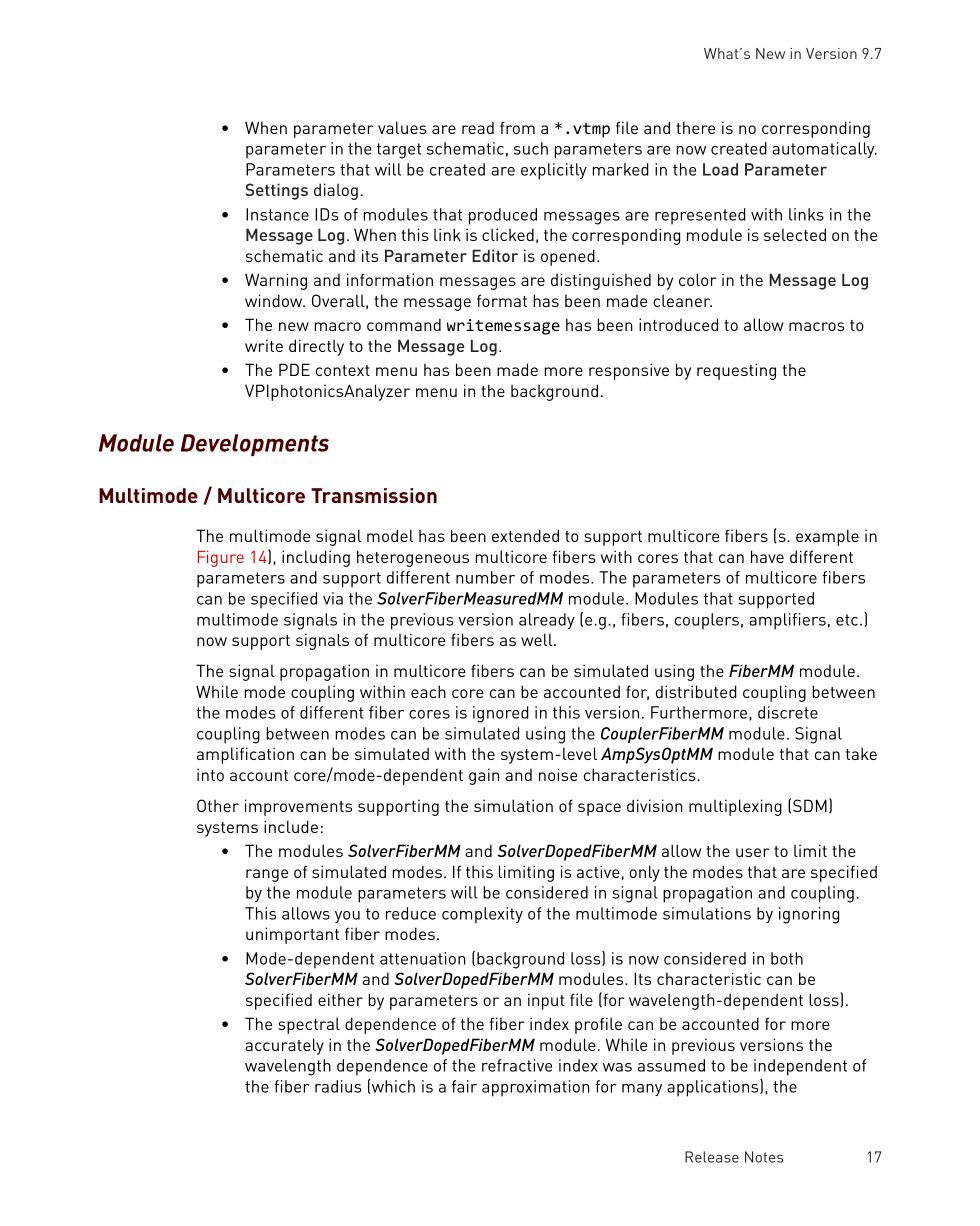 The width and height of the image is (980, 1226). I want to click on Settings, so click(276, 191).
